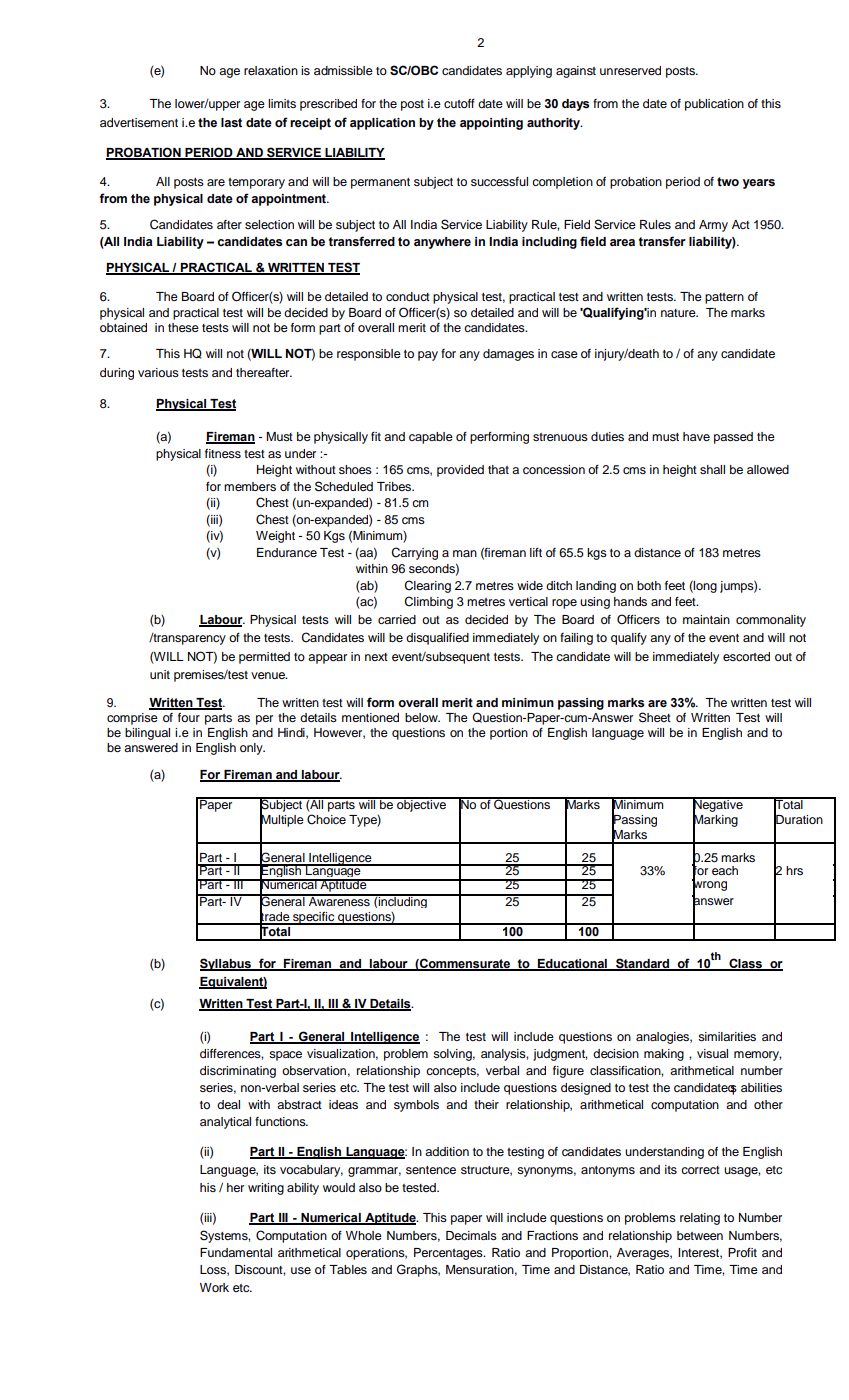 The height and width of the image is (1400, 849). What do you see at coordinates (437, 639) in the image?
I see `disqualified` at bounding box center [437, 639].
